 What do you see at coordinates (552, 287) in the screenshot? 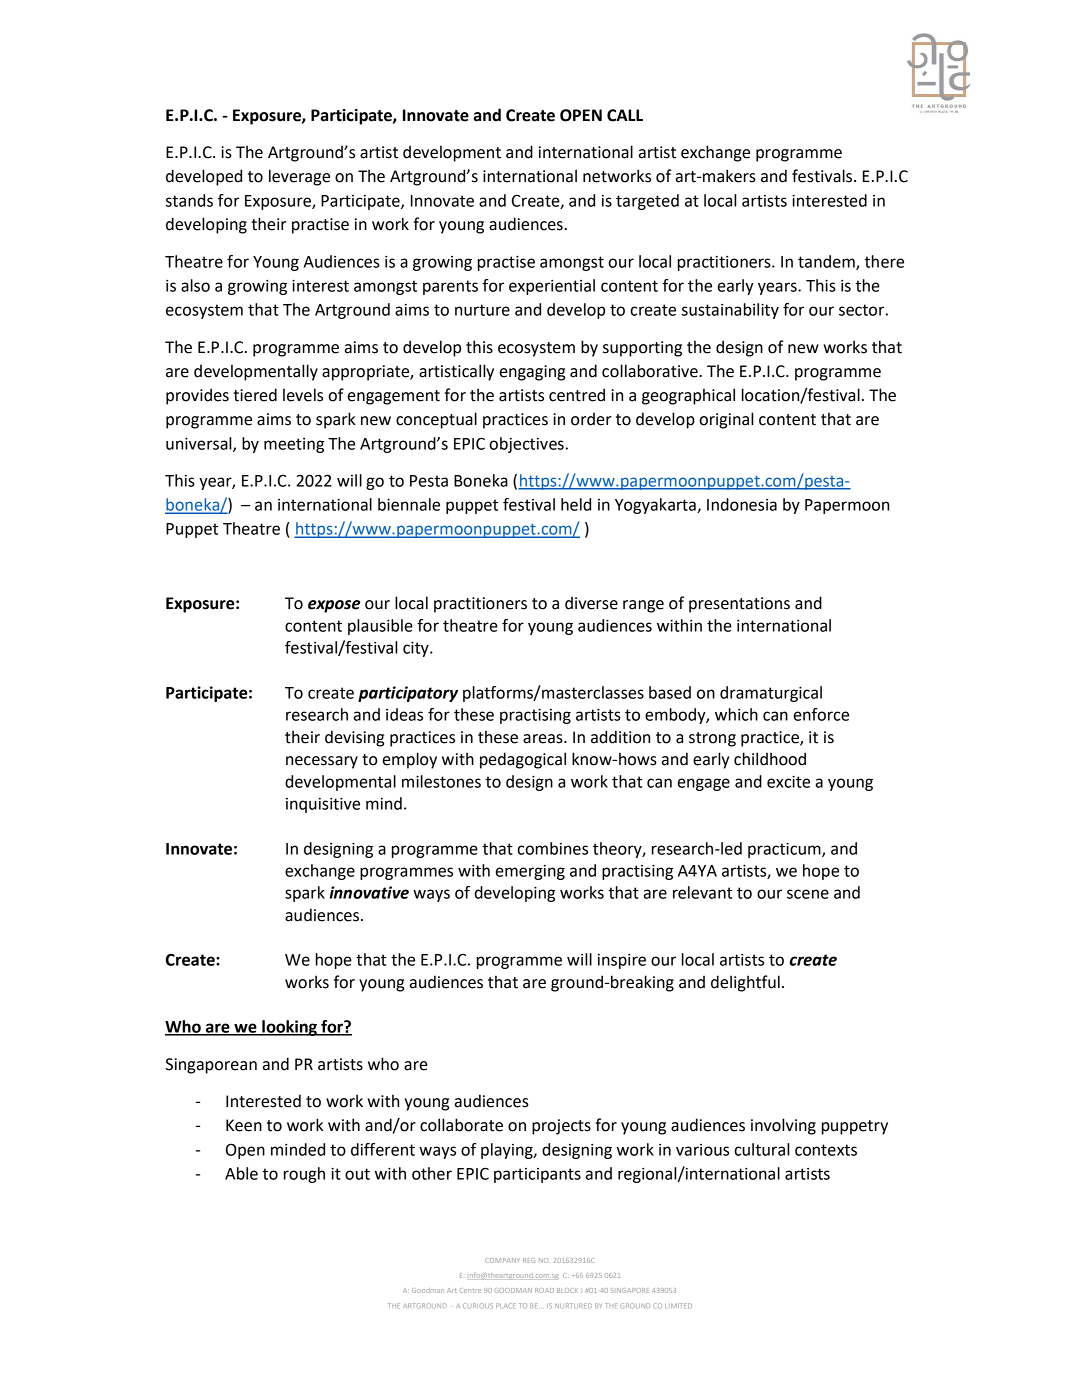
I see `experiential` at bounding box center [552, 287].
